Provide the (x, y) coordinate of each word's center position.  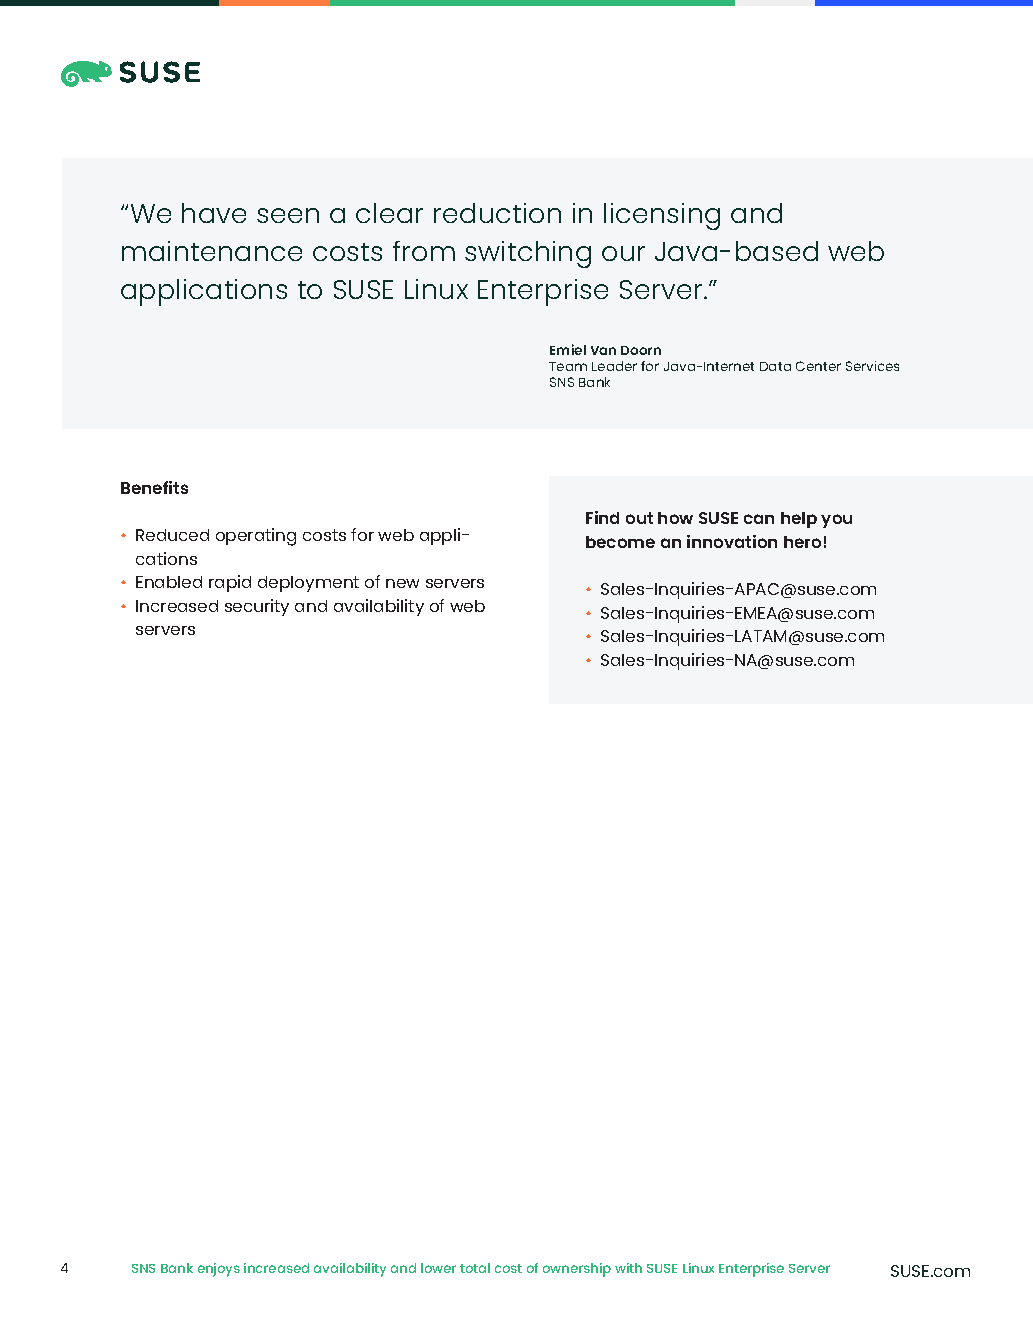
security (257, 607)
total (475, 1268)
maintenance (212, 251)
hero (802, 542)
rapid (230, 583)
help (799, 520)
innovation (732, 541)
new (402, 583)
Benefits (154, 487)
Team (568, 366)
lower (438, 1268)
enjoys (219, 1270)
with (628, 1268)
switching (528, 254)
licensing (662, 216)
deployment (308, 584)
